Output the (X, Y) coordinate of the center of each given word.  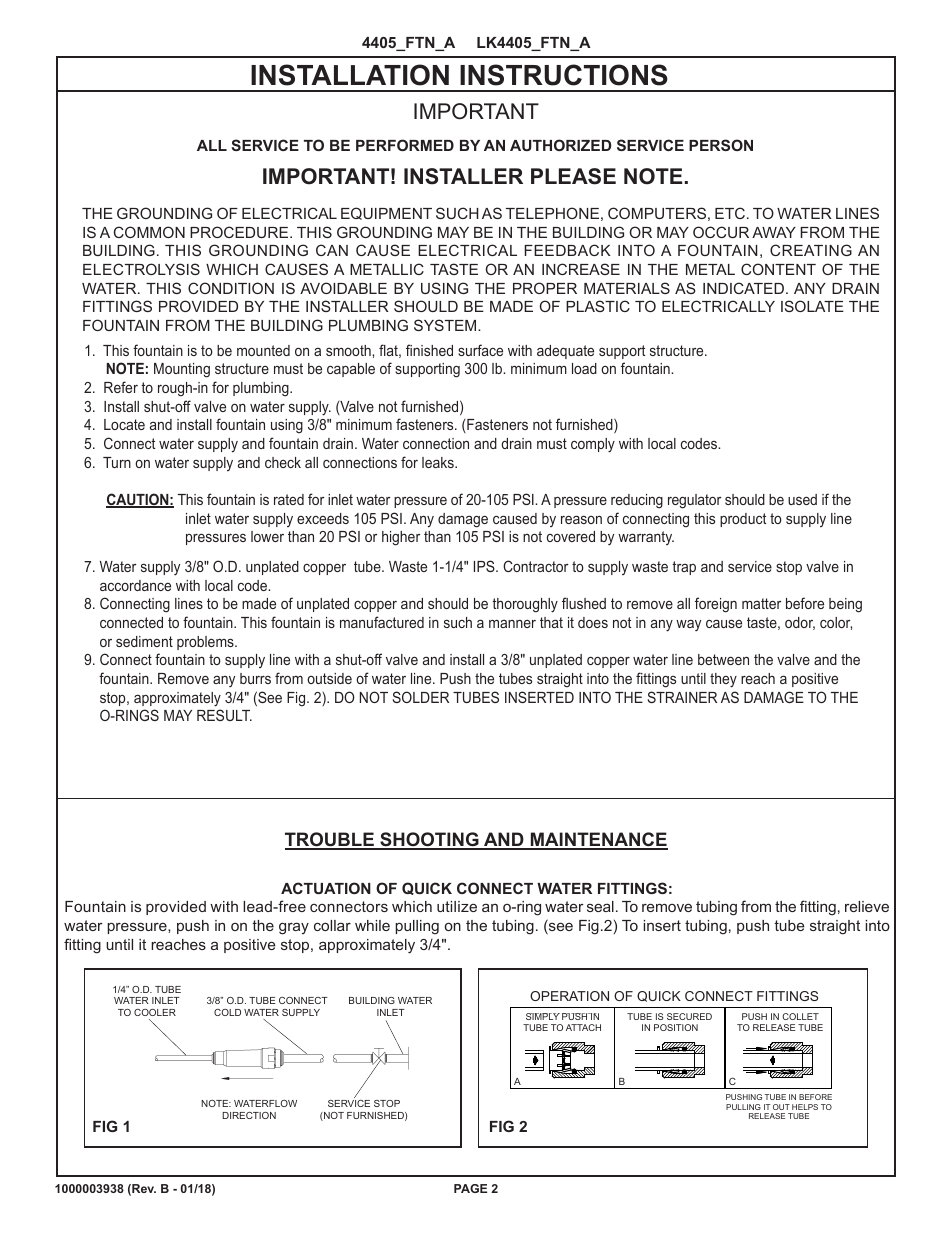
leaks (439, 462)
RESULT (224, 715)
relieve (867, 906)
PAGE (470, 1188)
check (283, 462)
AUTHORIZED (560, 145)
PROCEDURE (240, 232)
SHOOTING (429, 840)
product (743, 520)
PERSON (721, 145)
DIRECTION (249, 1115)
